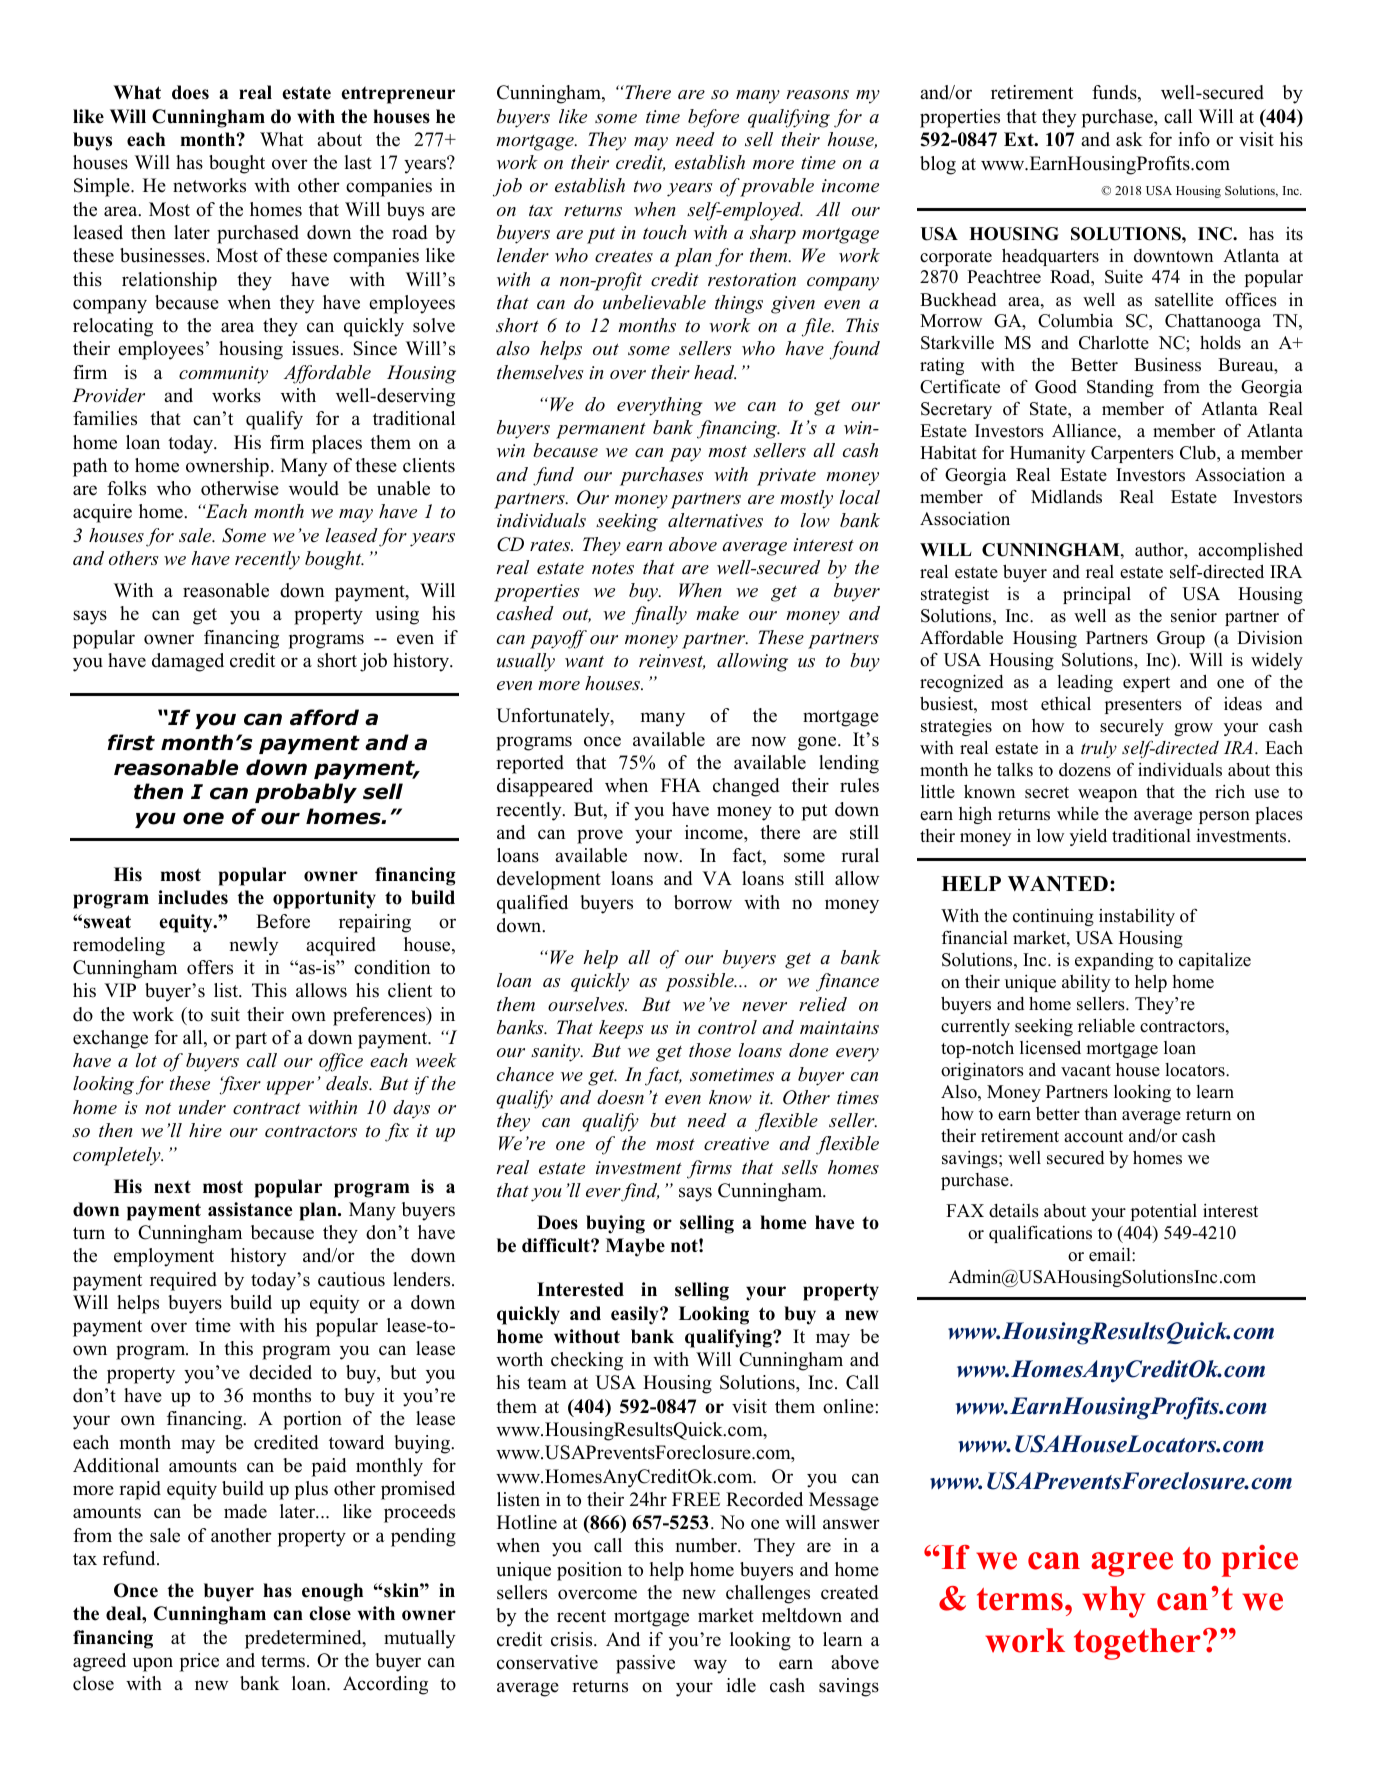 This document has height=1781, width=1376. I want to click on account, so click(1093, 1137).
